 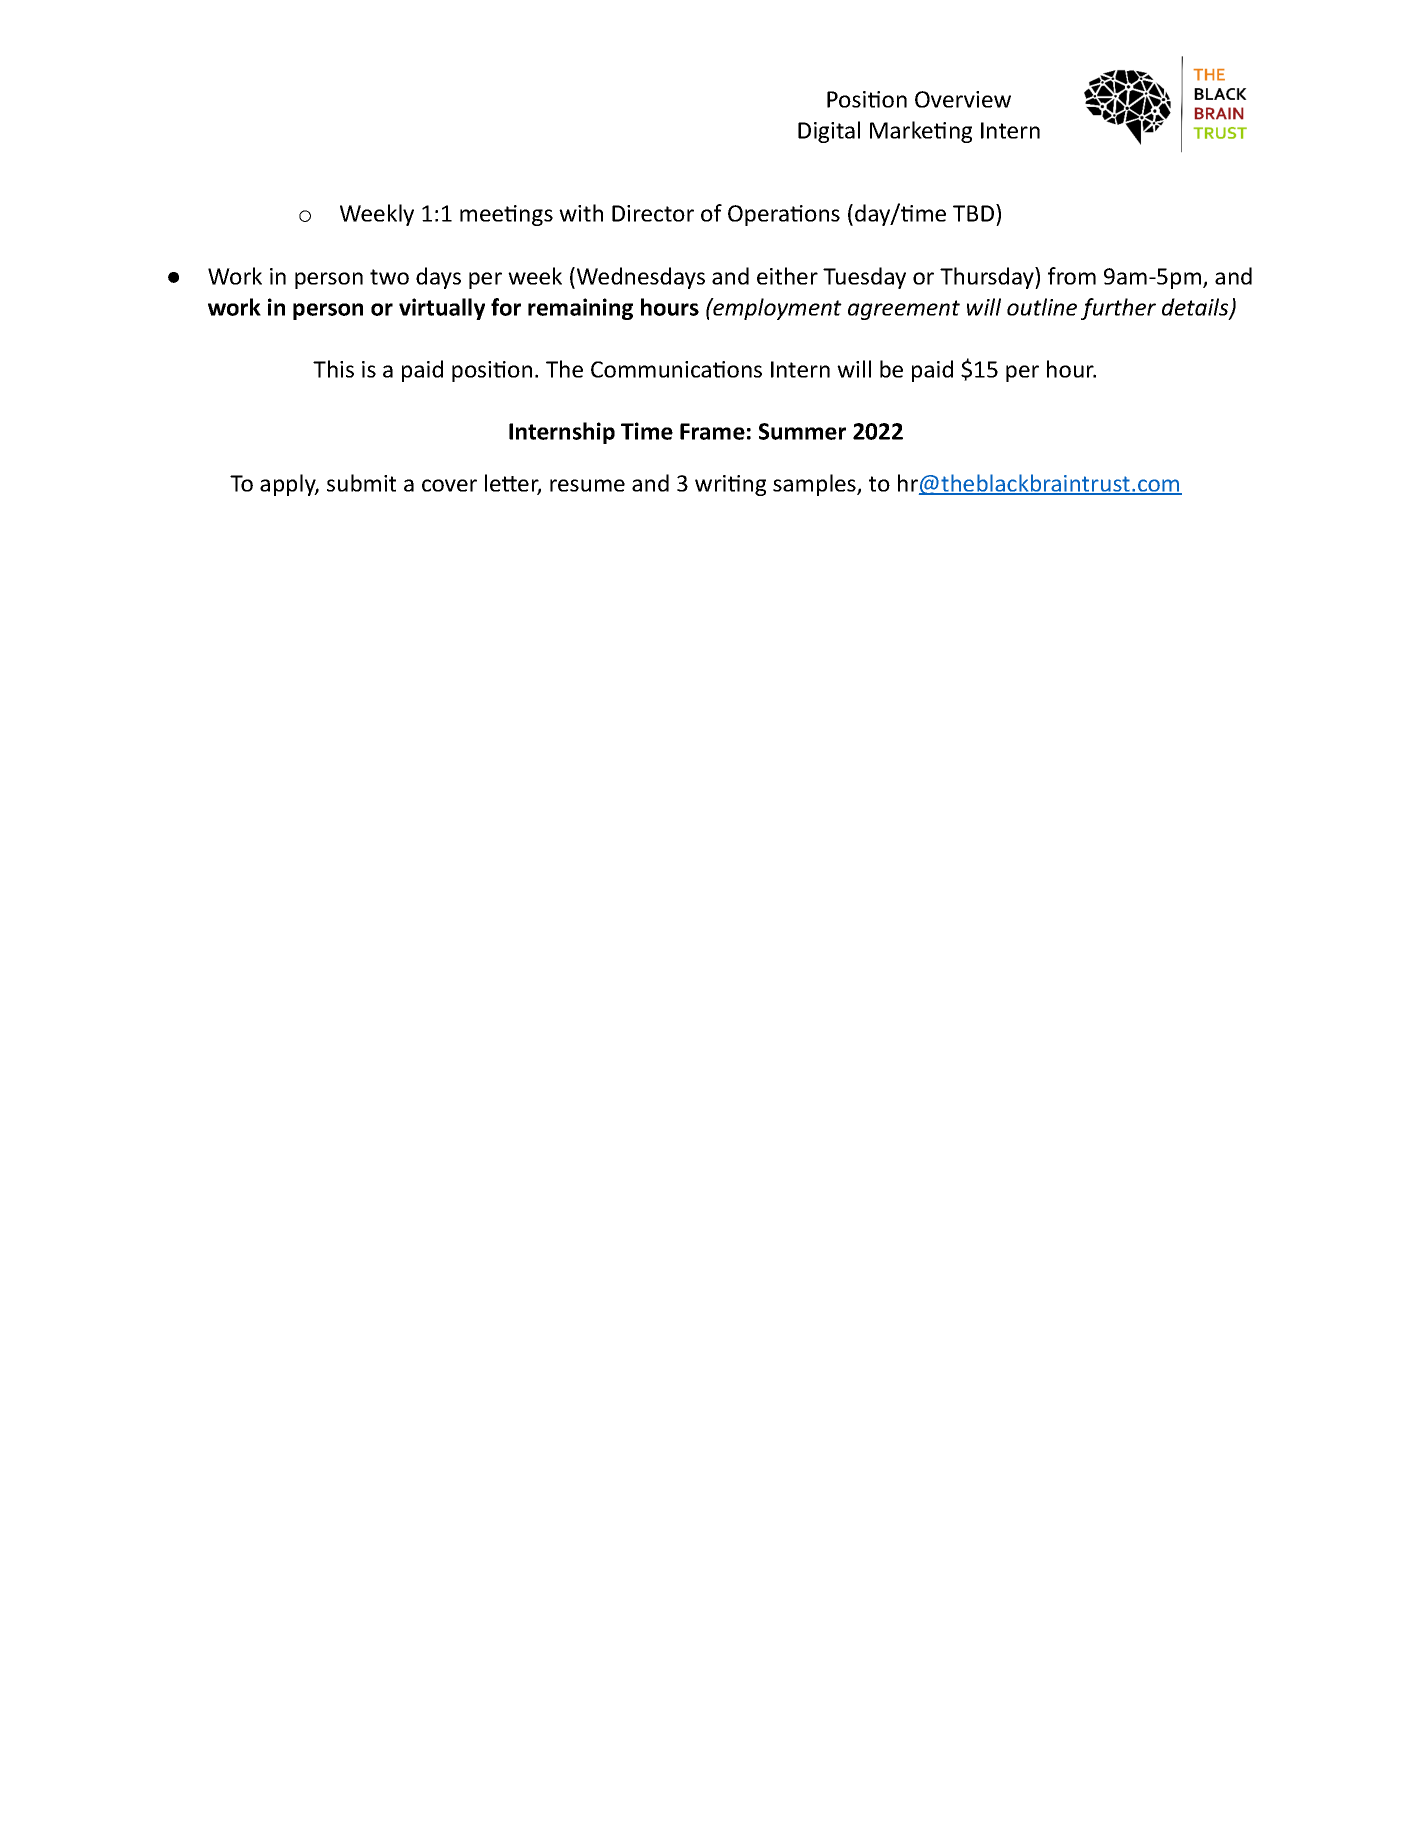 What do you see at coordinates (442, 309) in the page?
I see `virtually` at bounding box center [442, 309].
